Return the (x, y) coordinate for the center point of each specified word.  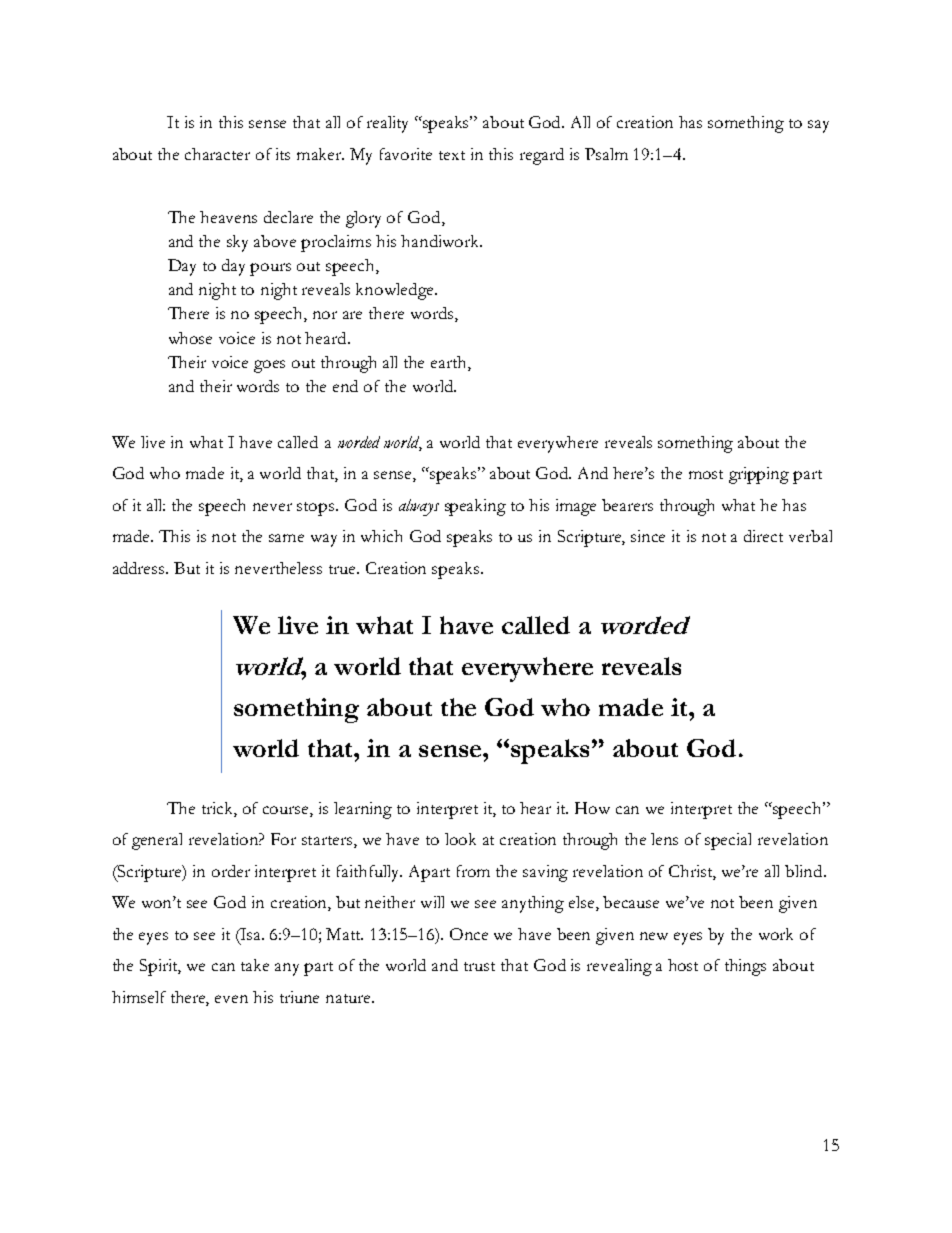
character (217, 154)
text (452, 155)
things (745, 967)
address (140, 568)
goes (269, 366)
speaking (475, 507)
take (255, 965)
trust (479, 966)
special (728, 841)
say (818, 126)
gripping (759, 475)
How (592, 808)
